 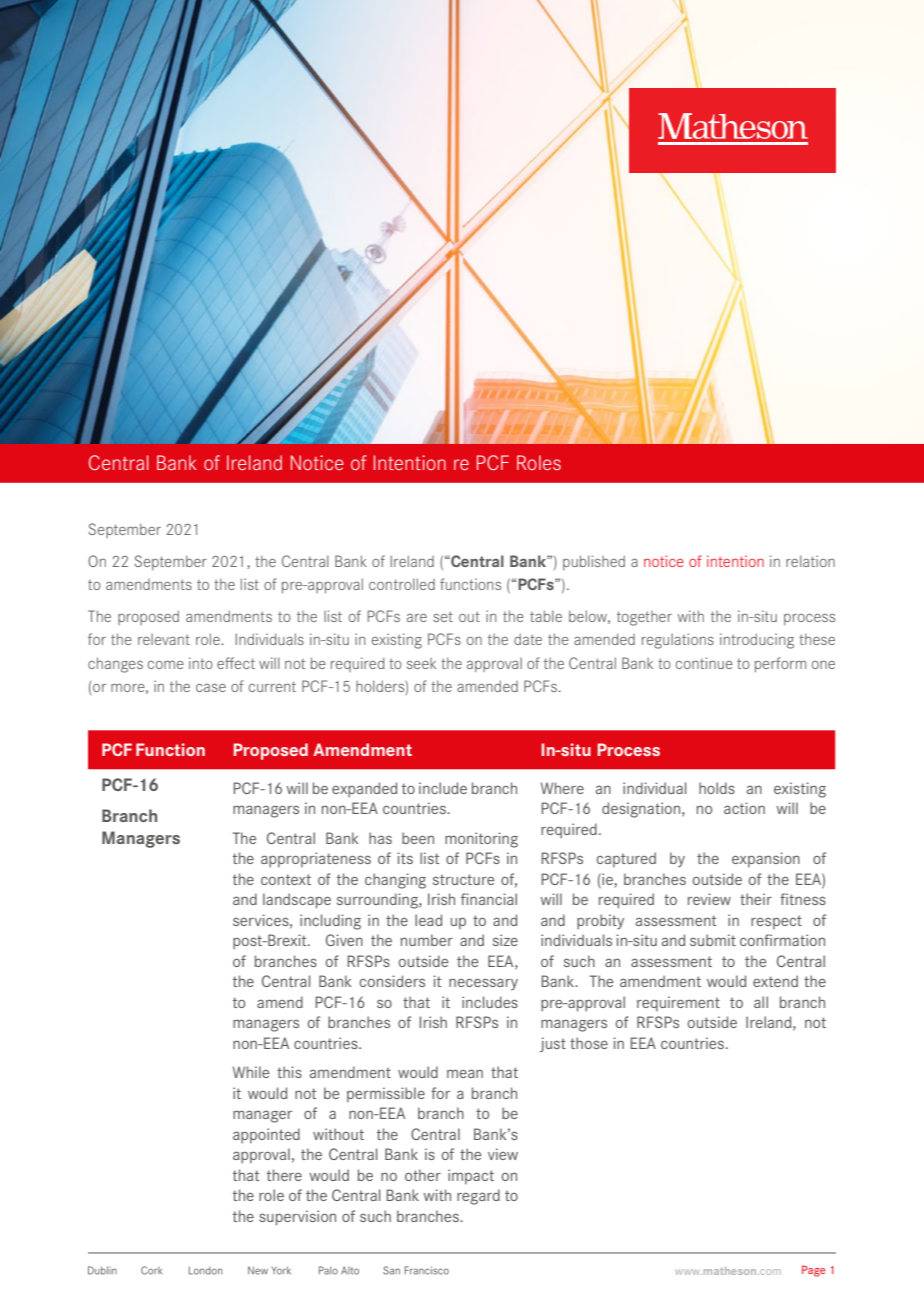 I want to click on all, so click(x=761, y=1002).
